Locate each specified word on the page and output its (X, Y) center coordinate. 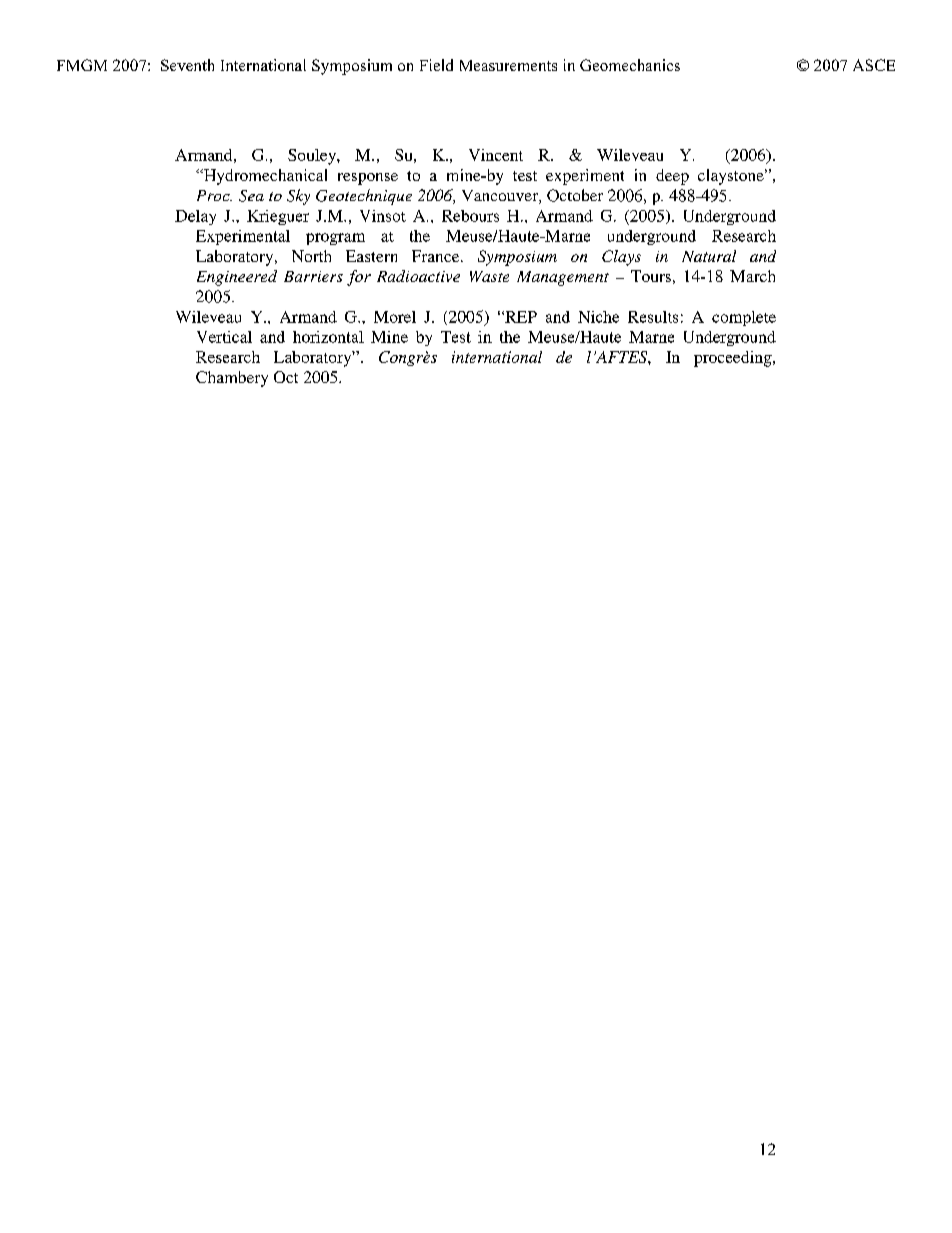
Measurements (508, 65)
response (368, 179)
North (311, 256)
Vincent (496, 155)
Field (436, 65)
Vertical (224, 337)
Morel (395, 317)
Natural (709, 256)
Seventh (187, 65)
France (437, 256)
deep (672, 177)
